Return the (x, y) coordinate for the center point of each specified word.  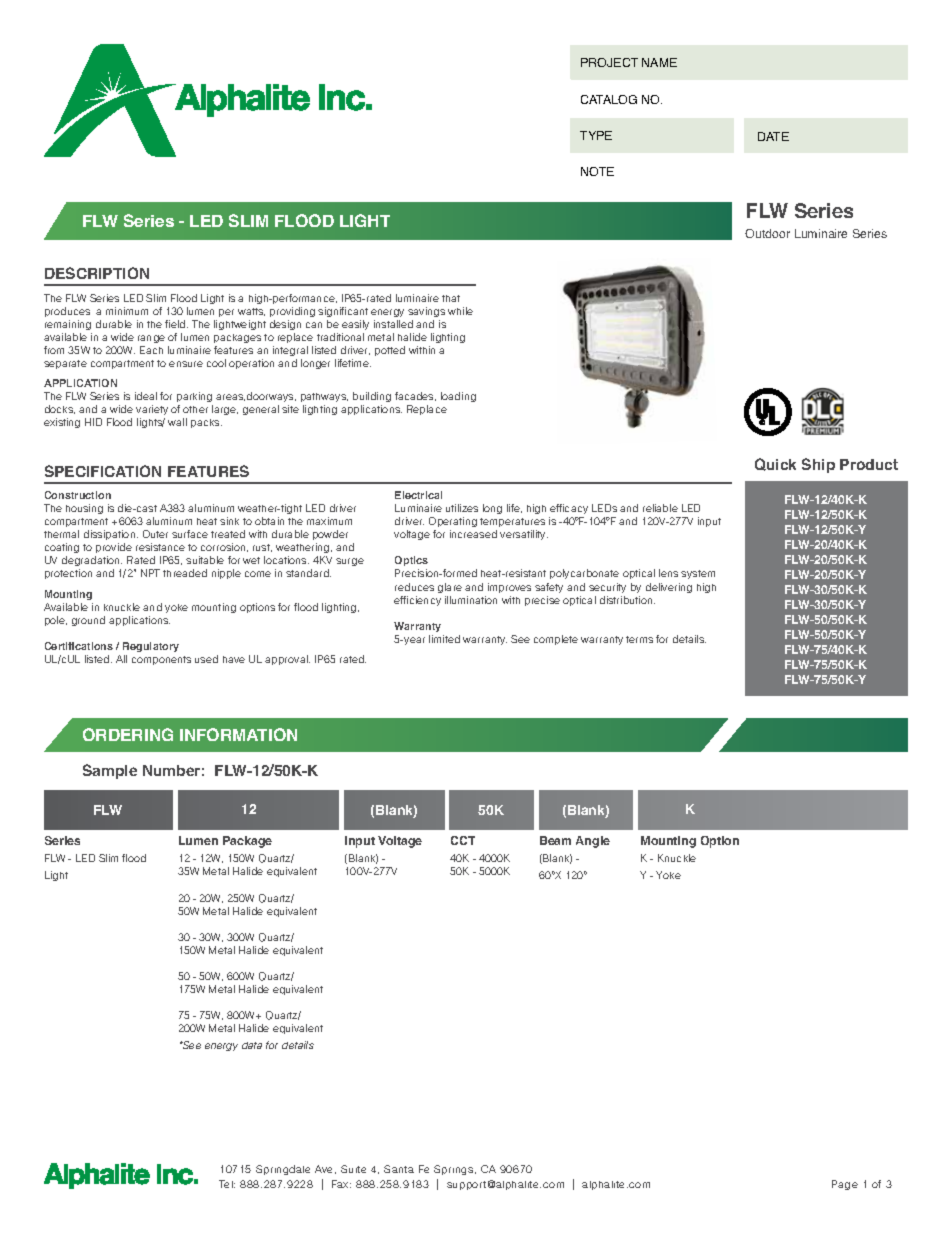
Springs (455, 1170)
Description (97, 273)
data (252, 1045)
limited (444, 639)
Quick (775, 464)
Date (773, 136)
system (698, 574)
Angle (593, 842)
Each (151, 350)
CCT (463, 840)
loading (458, 397)
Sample (110, 771)
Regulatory (151, 647)
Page (845, 1185)
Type (596, 135)
